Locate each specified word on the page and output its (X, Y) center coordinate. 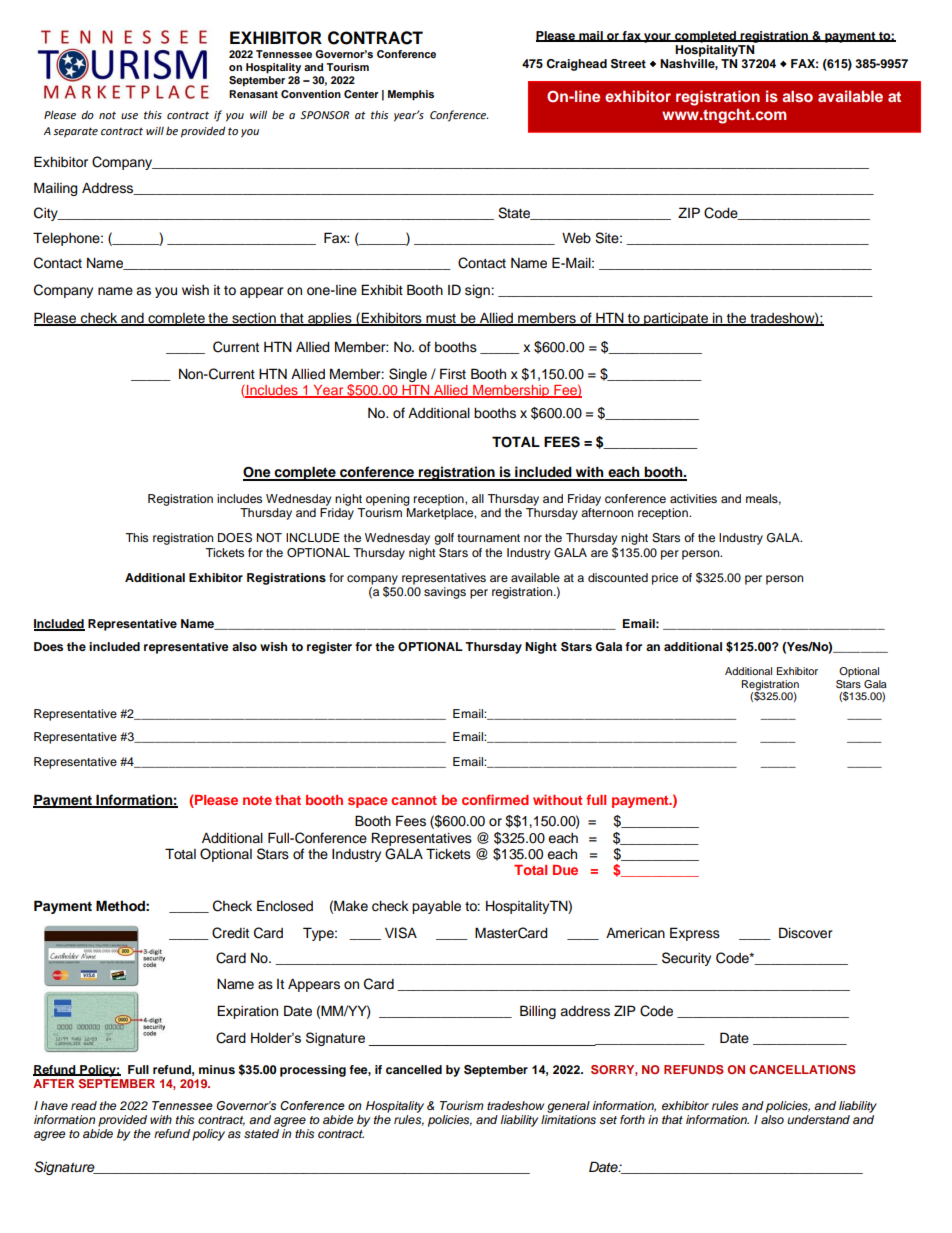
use (129, 116)
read (84, 1105)
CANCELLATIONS (802, 1069)
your (657, 38)
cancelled (414, 1069)
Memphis (411, 95)
